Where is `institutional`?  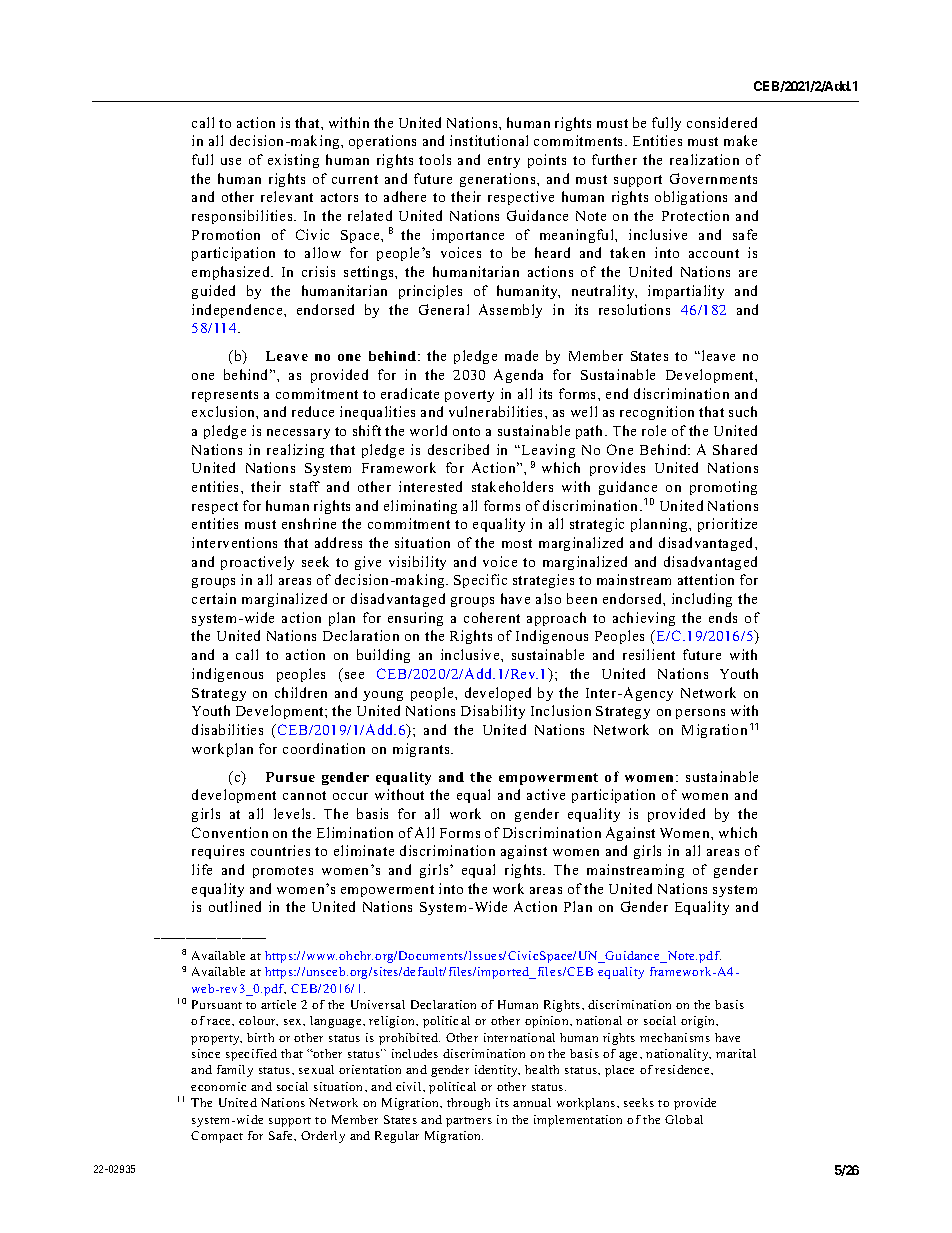 institutional is located at coordinates (489, 140).
